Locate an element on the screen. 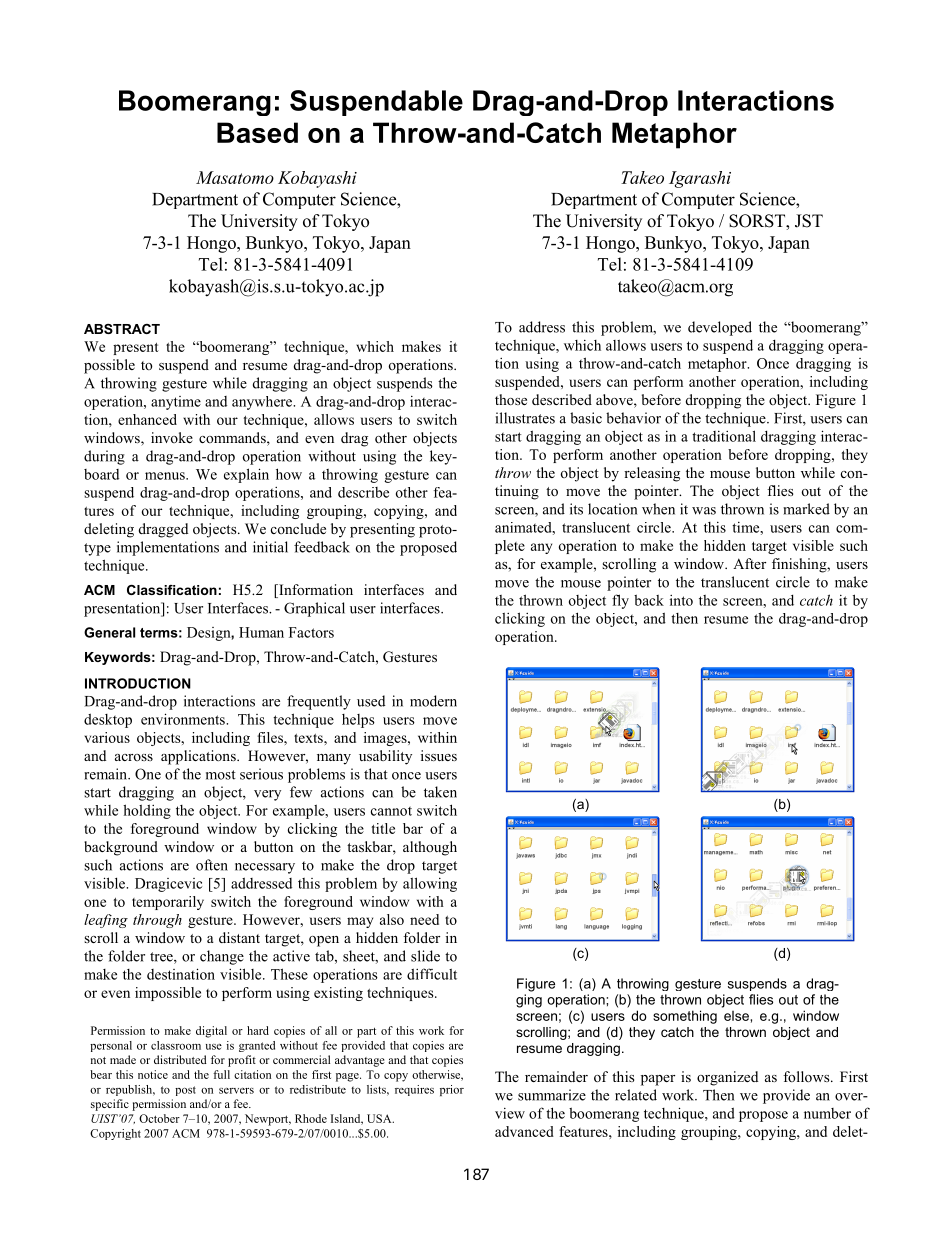 This screenshot has height=1233, width=952. taken is located at coordinates (440, 792).
